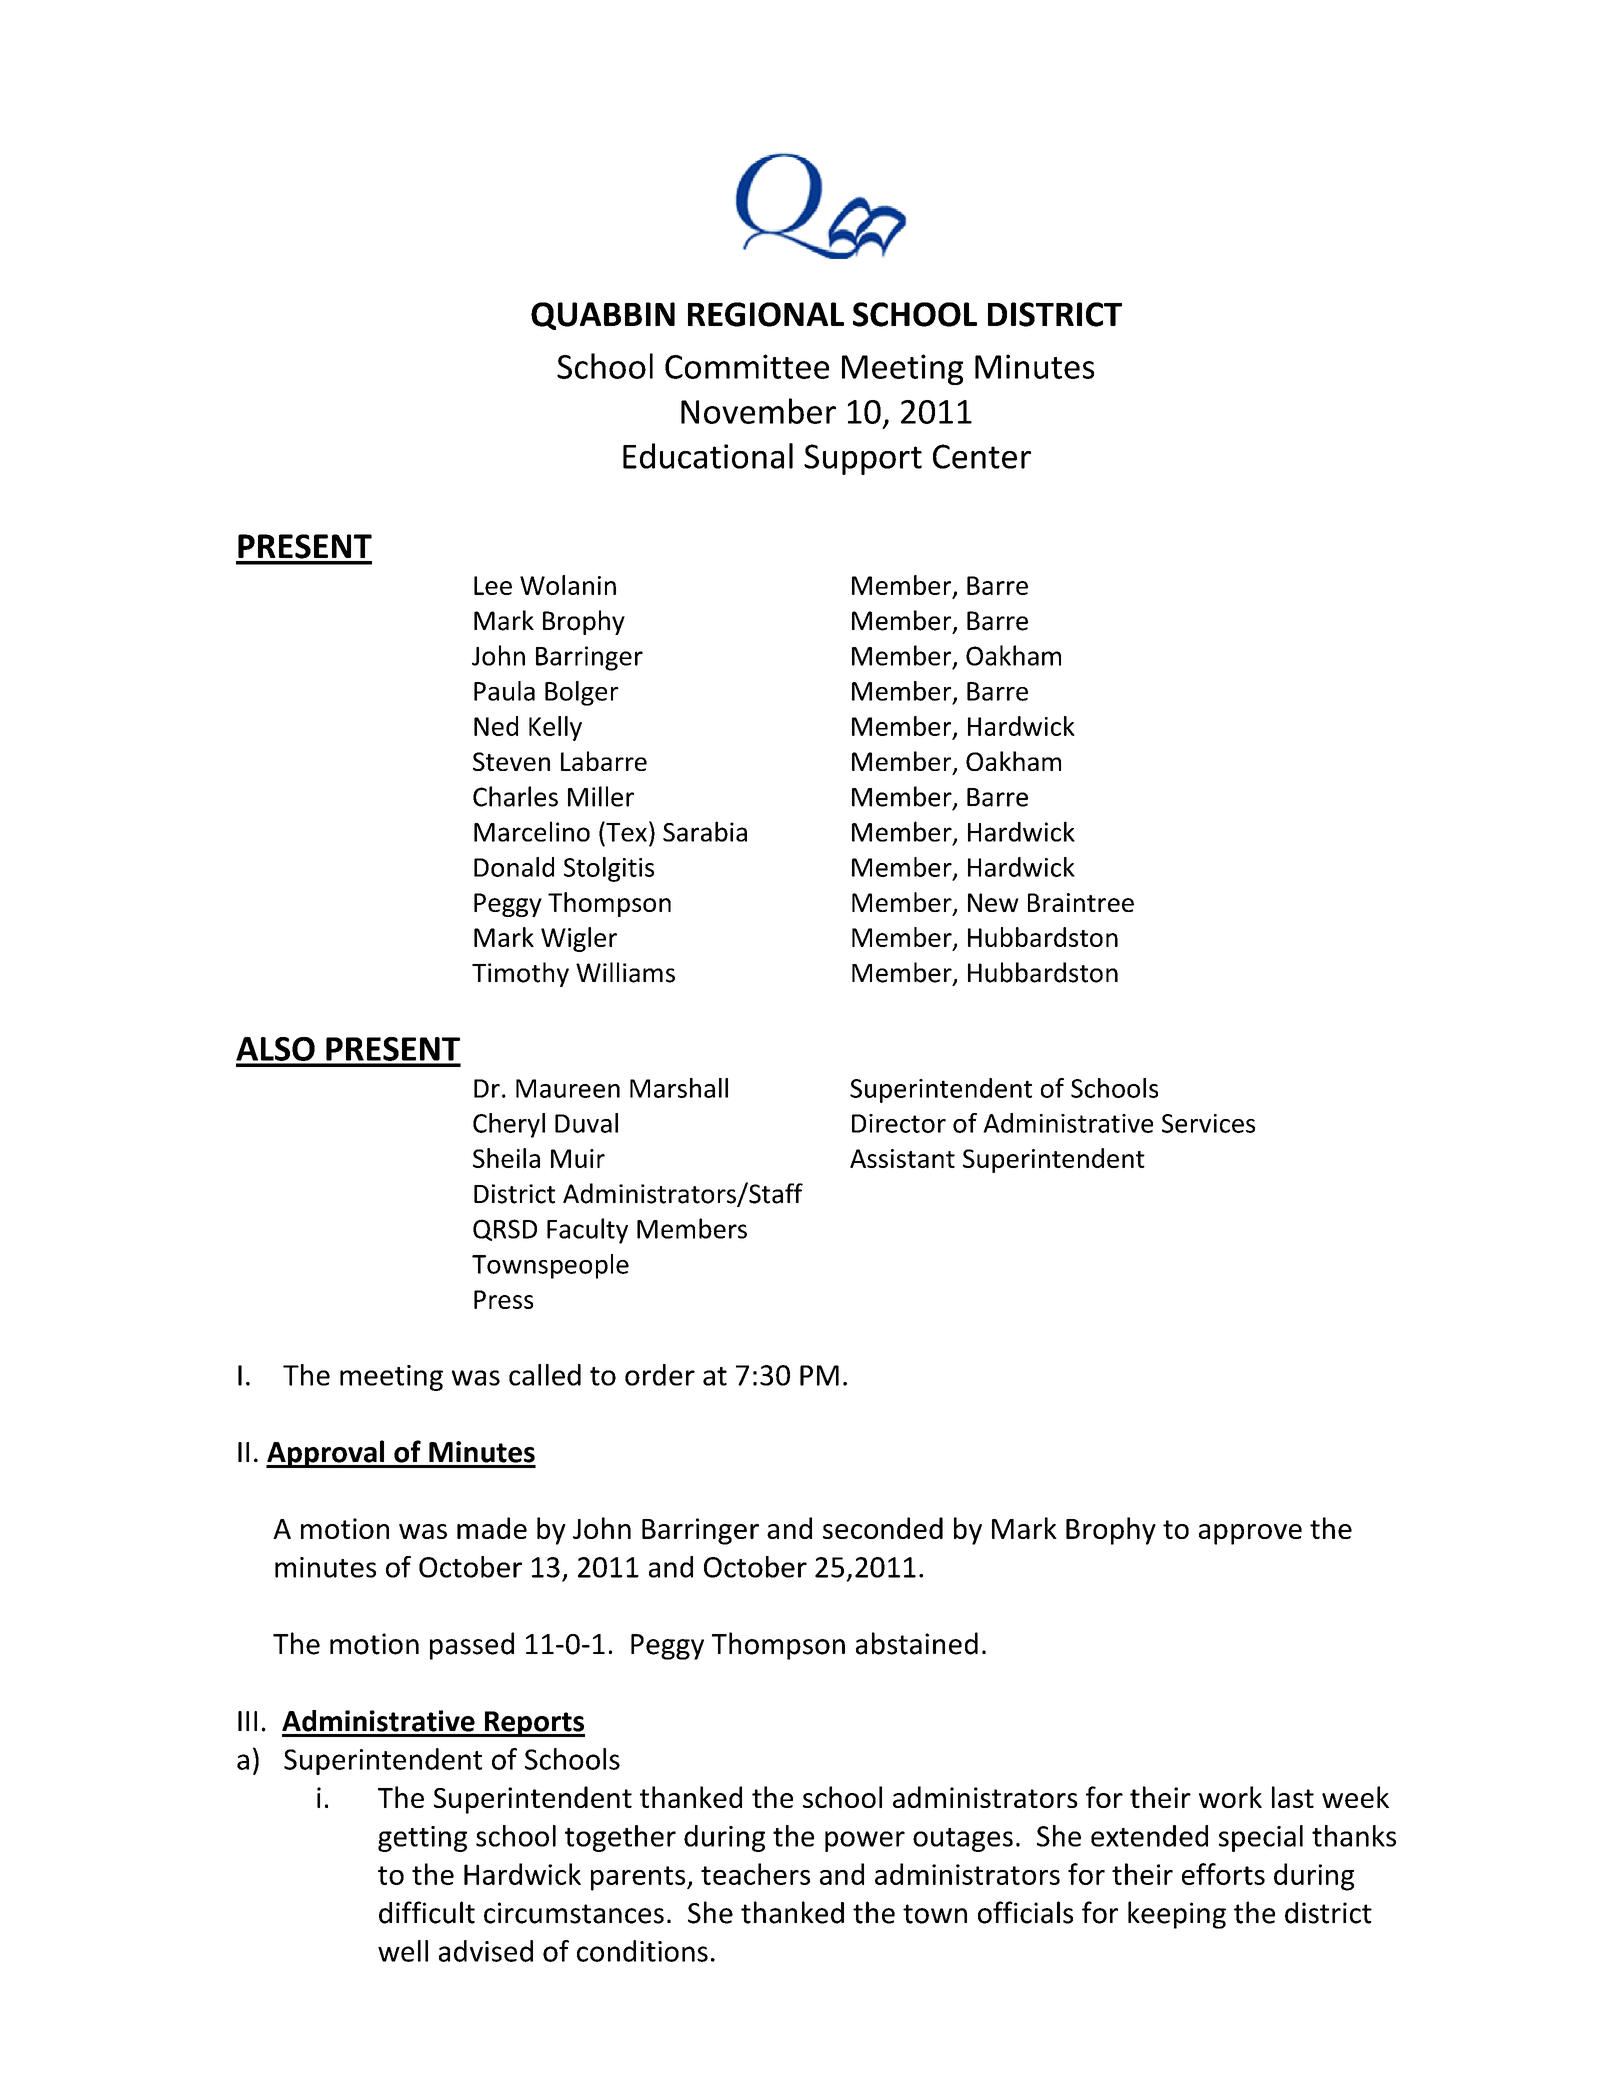  I want to click on teachers, so click(755, 1874).
